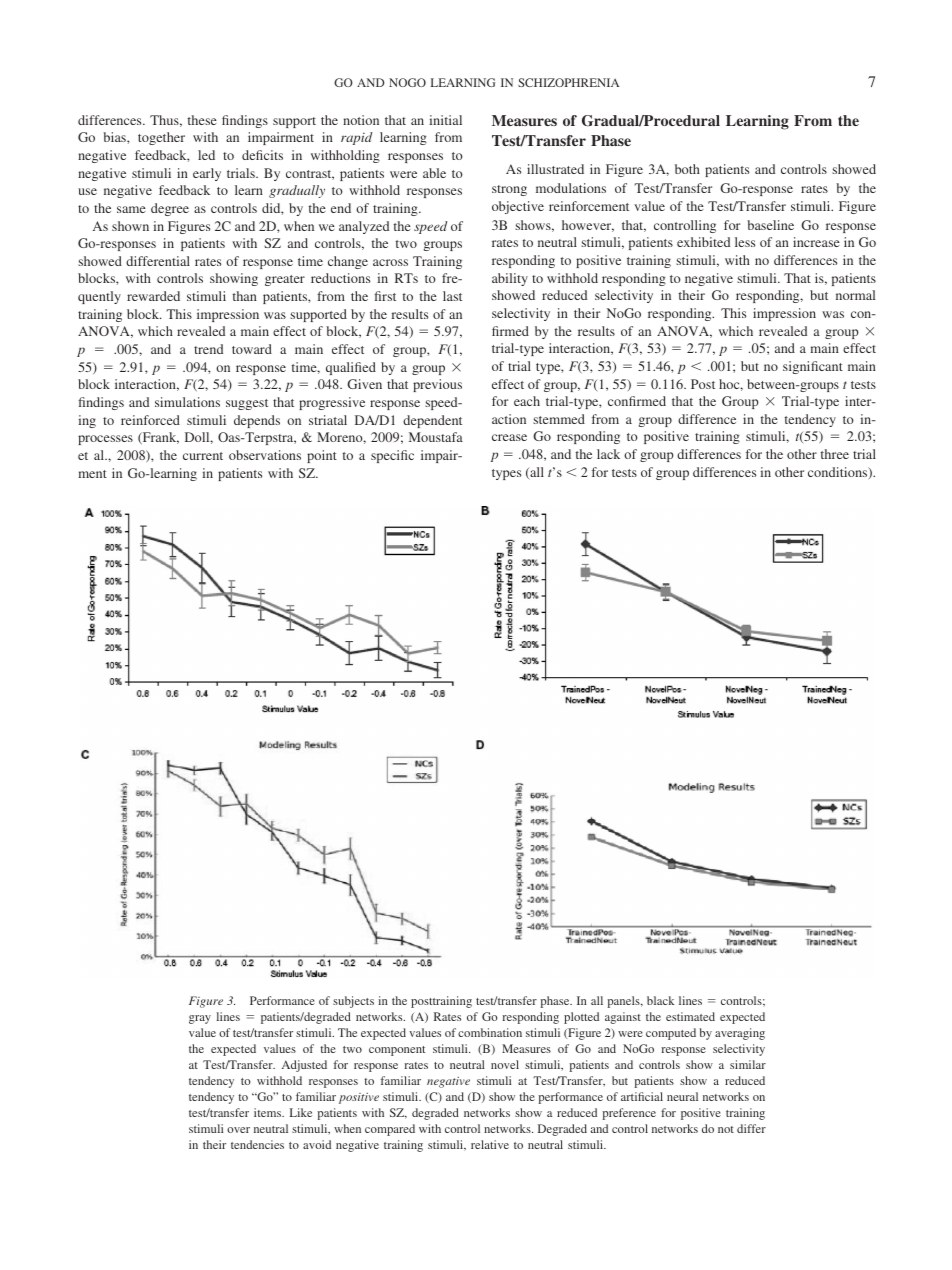 This screenshot has width=952, height=1270. What do you see at coordinates (353, 1002) in the screenshot?
I see `subjects` at bounding box center [353, 1002].
